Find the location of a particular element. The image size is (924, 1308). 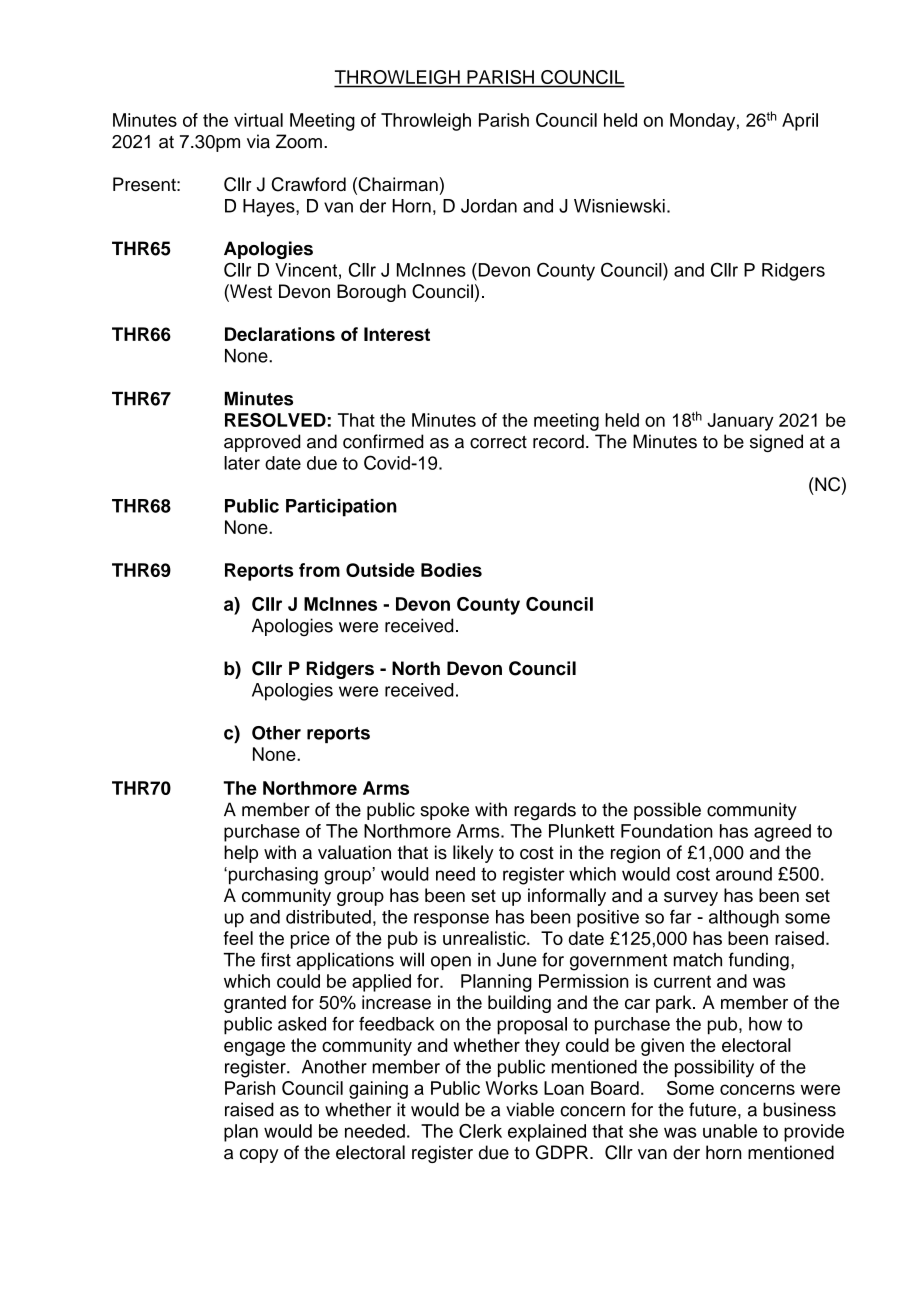

April is located at coordinates (800, 122).
